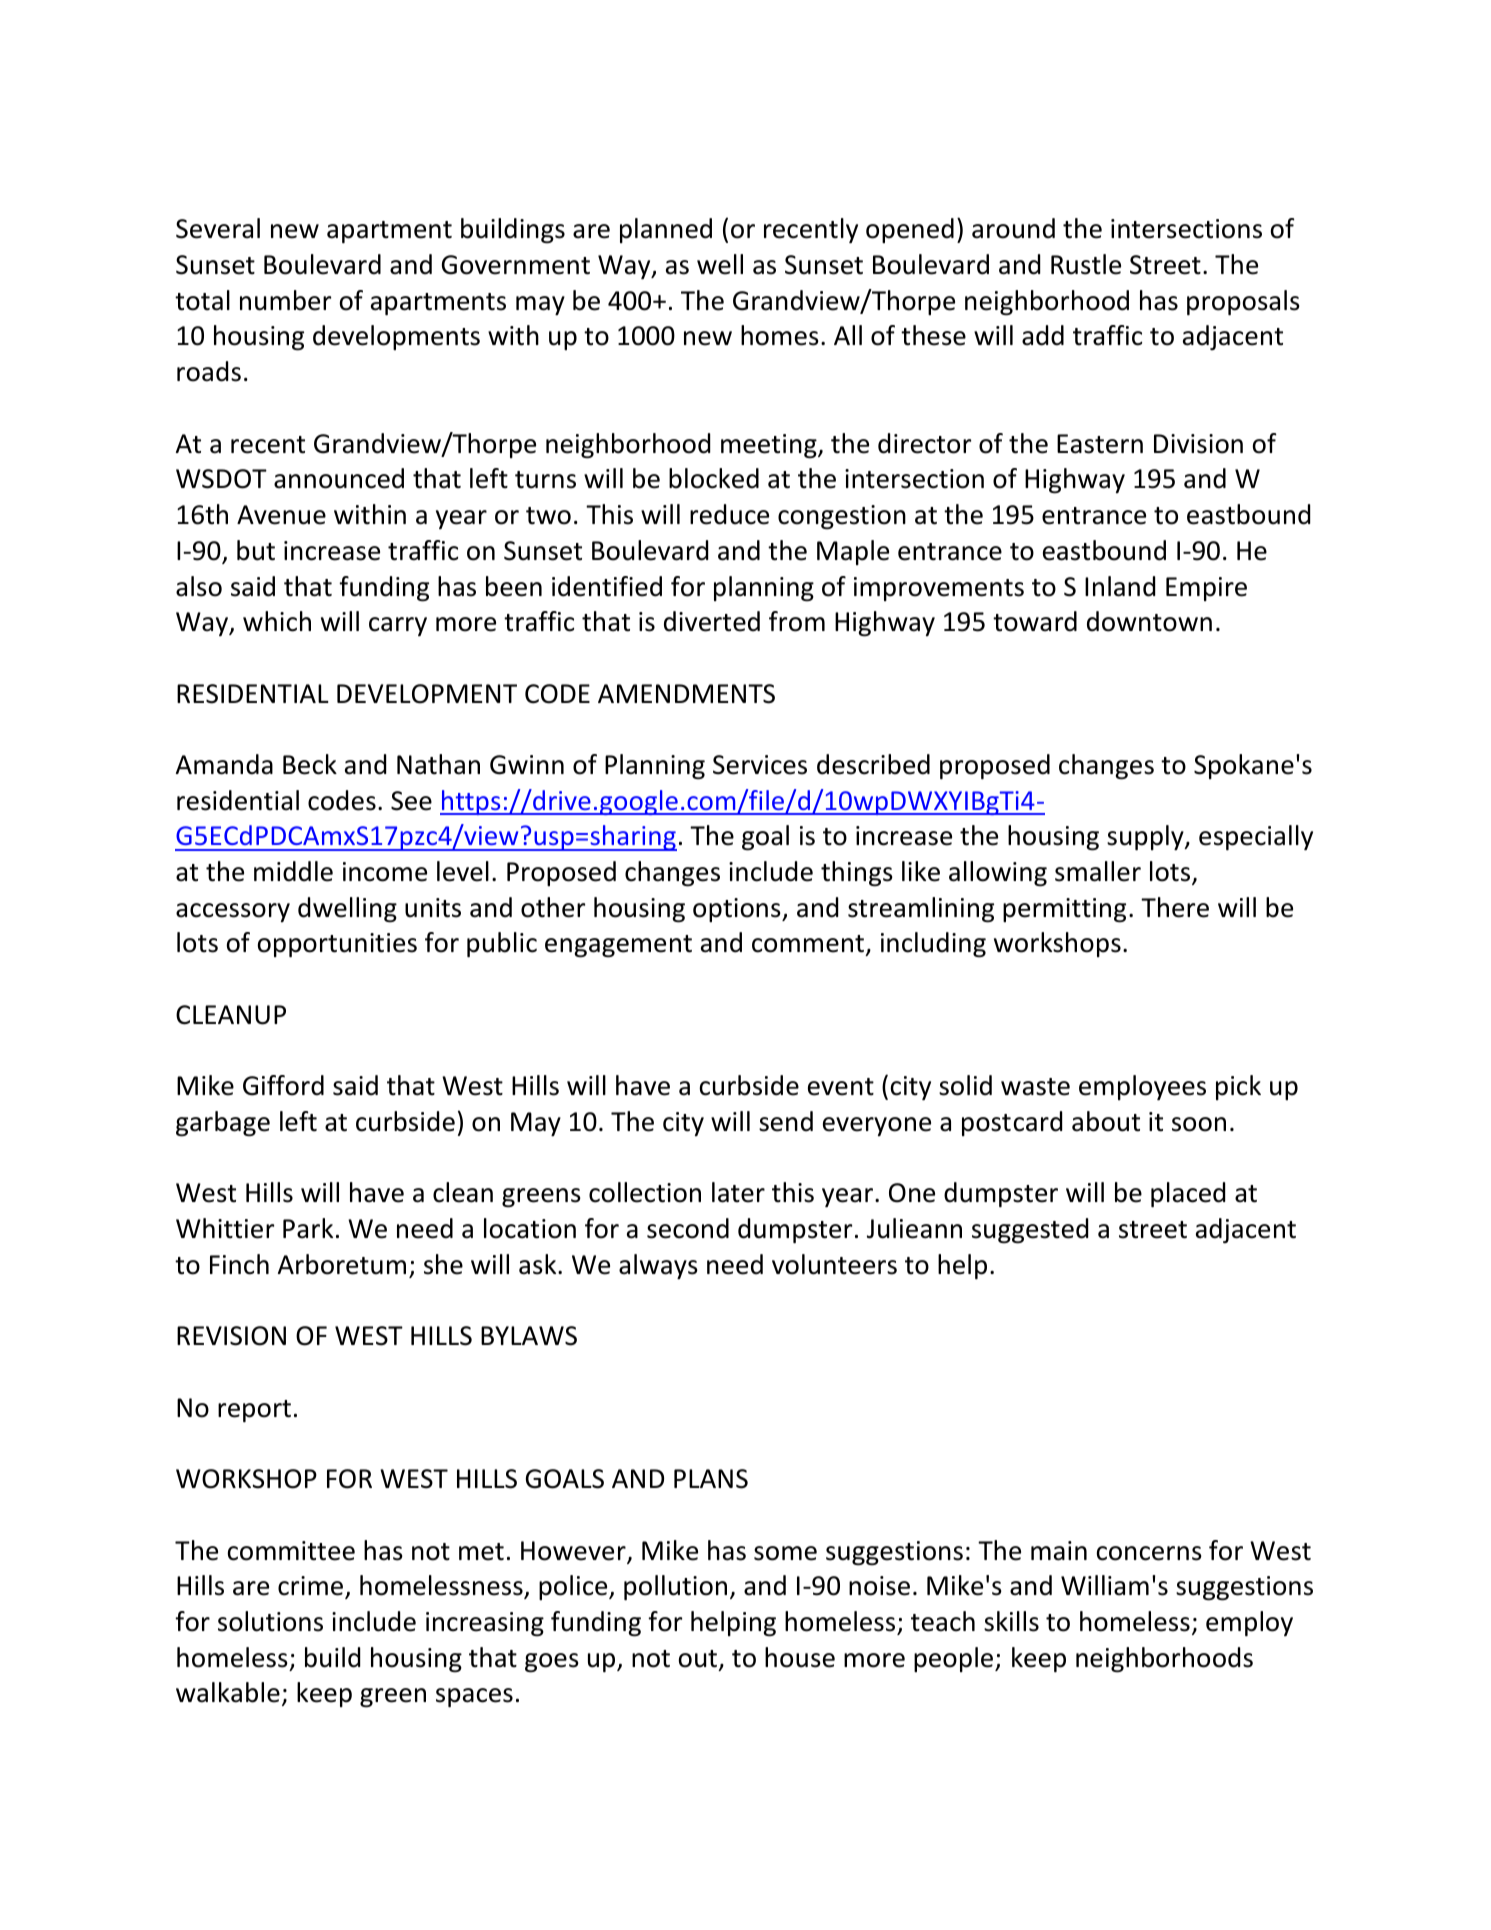 This screenshot has height=1930, width=1491. Describe the element at coordinates (1086, 264) in the screenshot. I see `Rustle` at that location.
